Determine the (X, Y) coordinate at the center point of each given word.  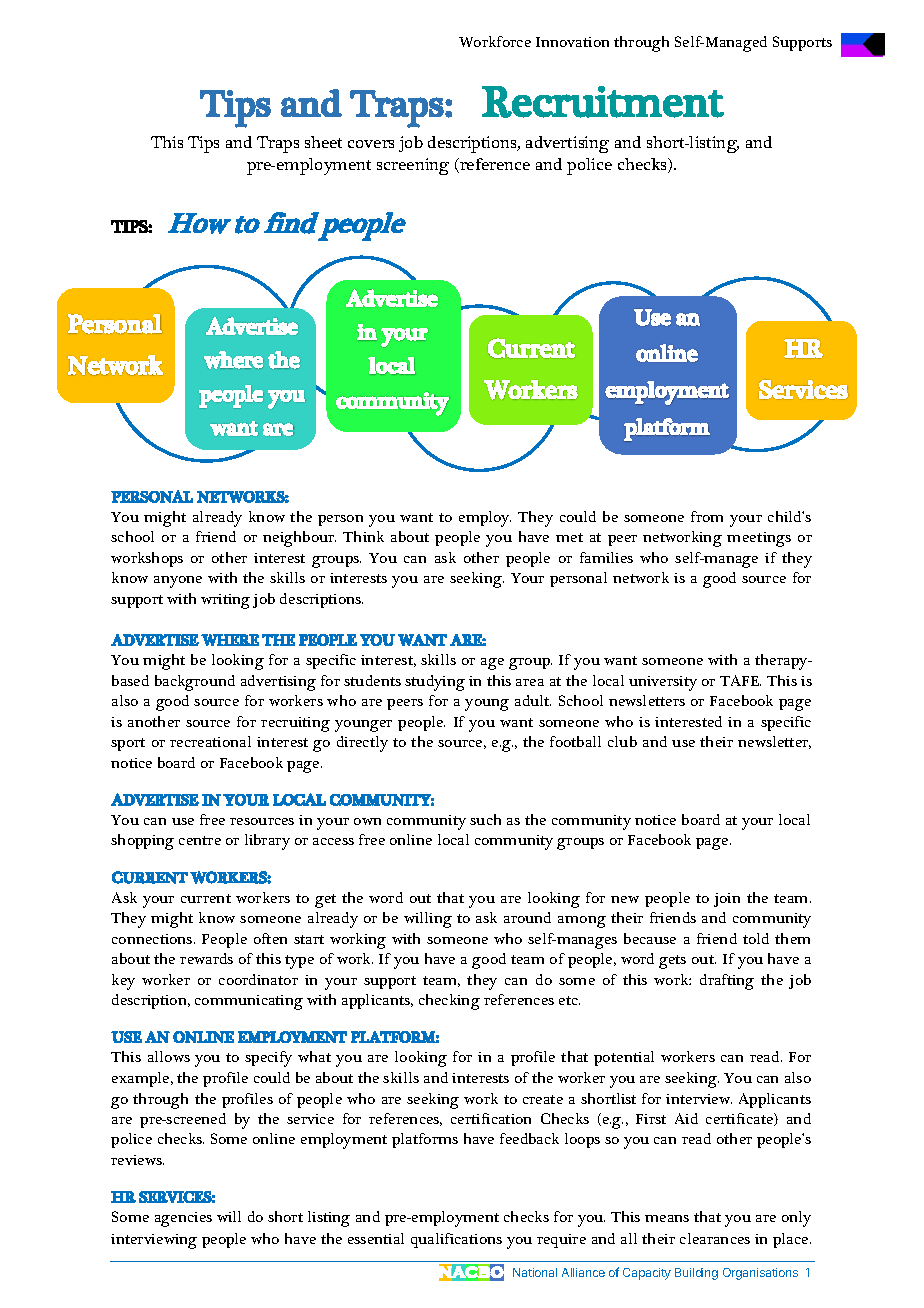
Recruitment (603, 102)
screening (413, 166)
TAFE (740, 680)
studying (435, 683)
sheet (323, 142)
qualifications (456, 1240)
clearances (715, 1238)
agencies (183, 1219)
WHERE (230, 640)
